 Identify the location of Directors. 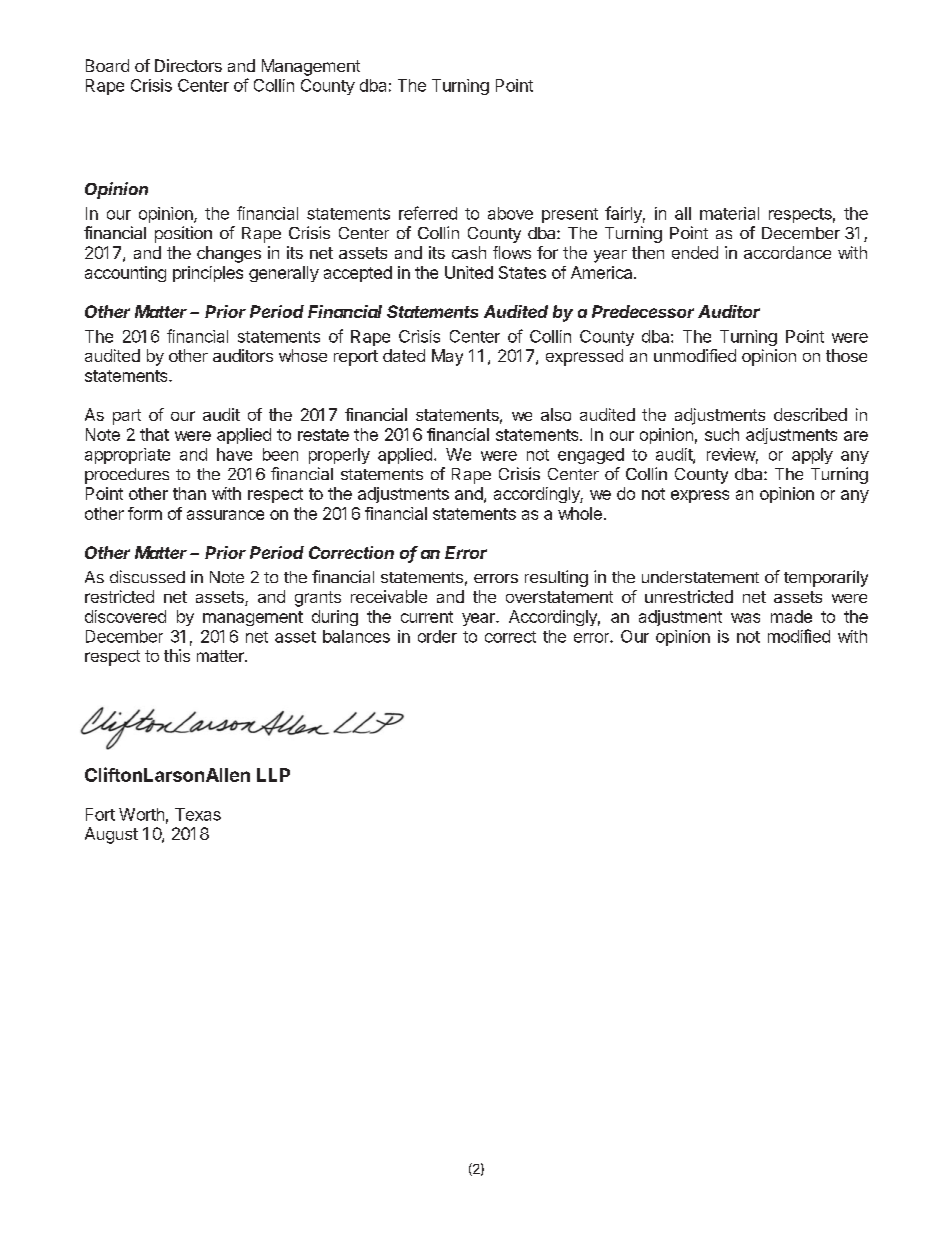
(188, 65).
